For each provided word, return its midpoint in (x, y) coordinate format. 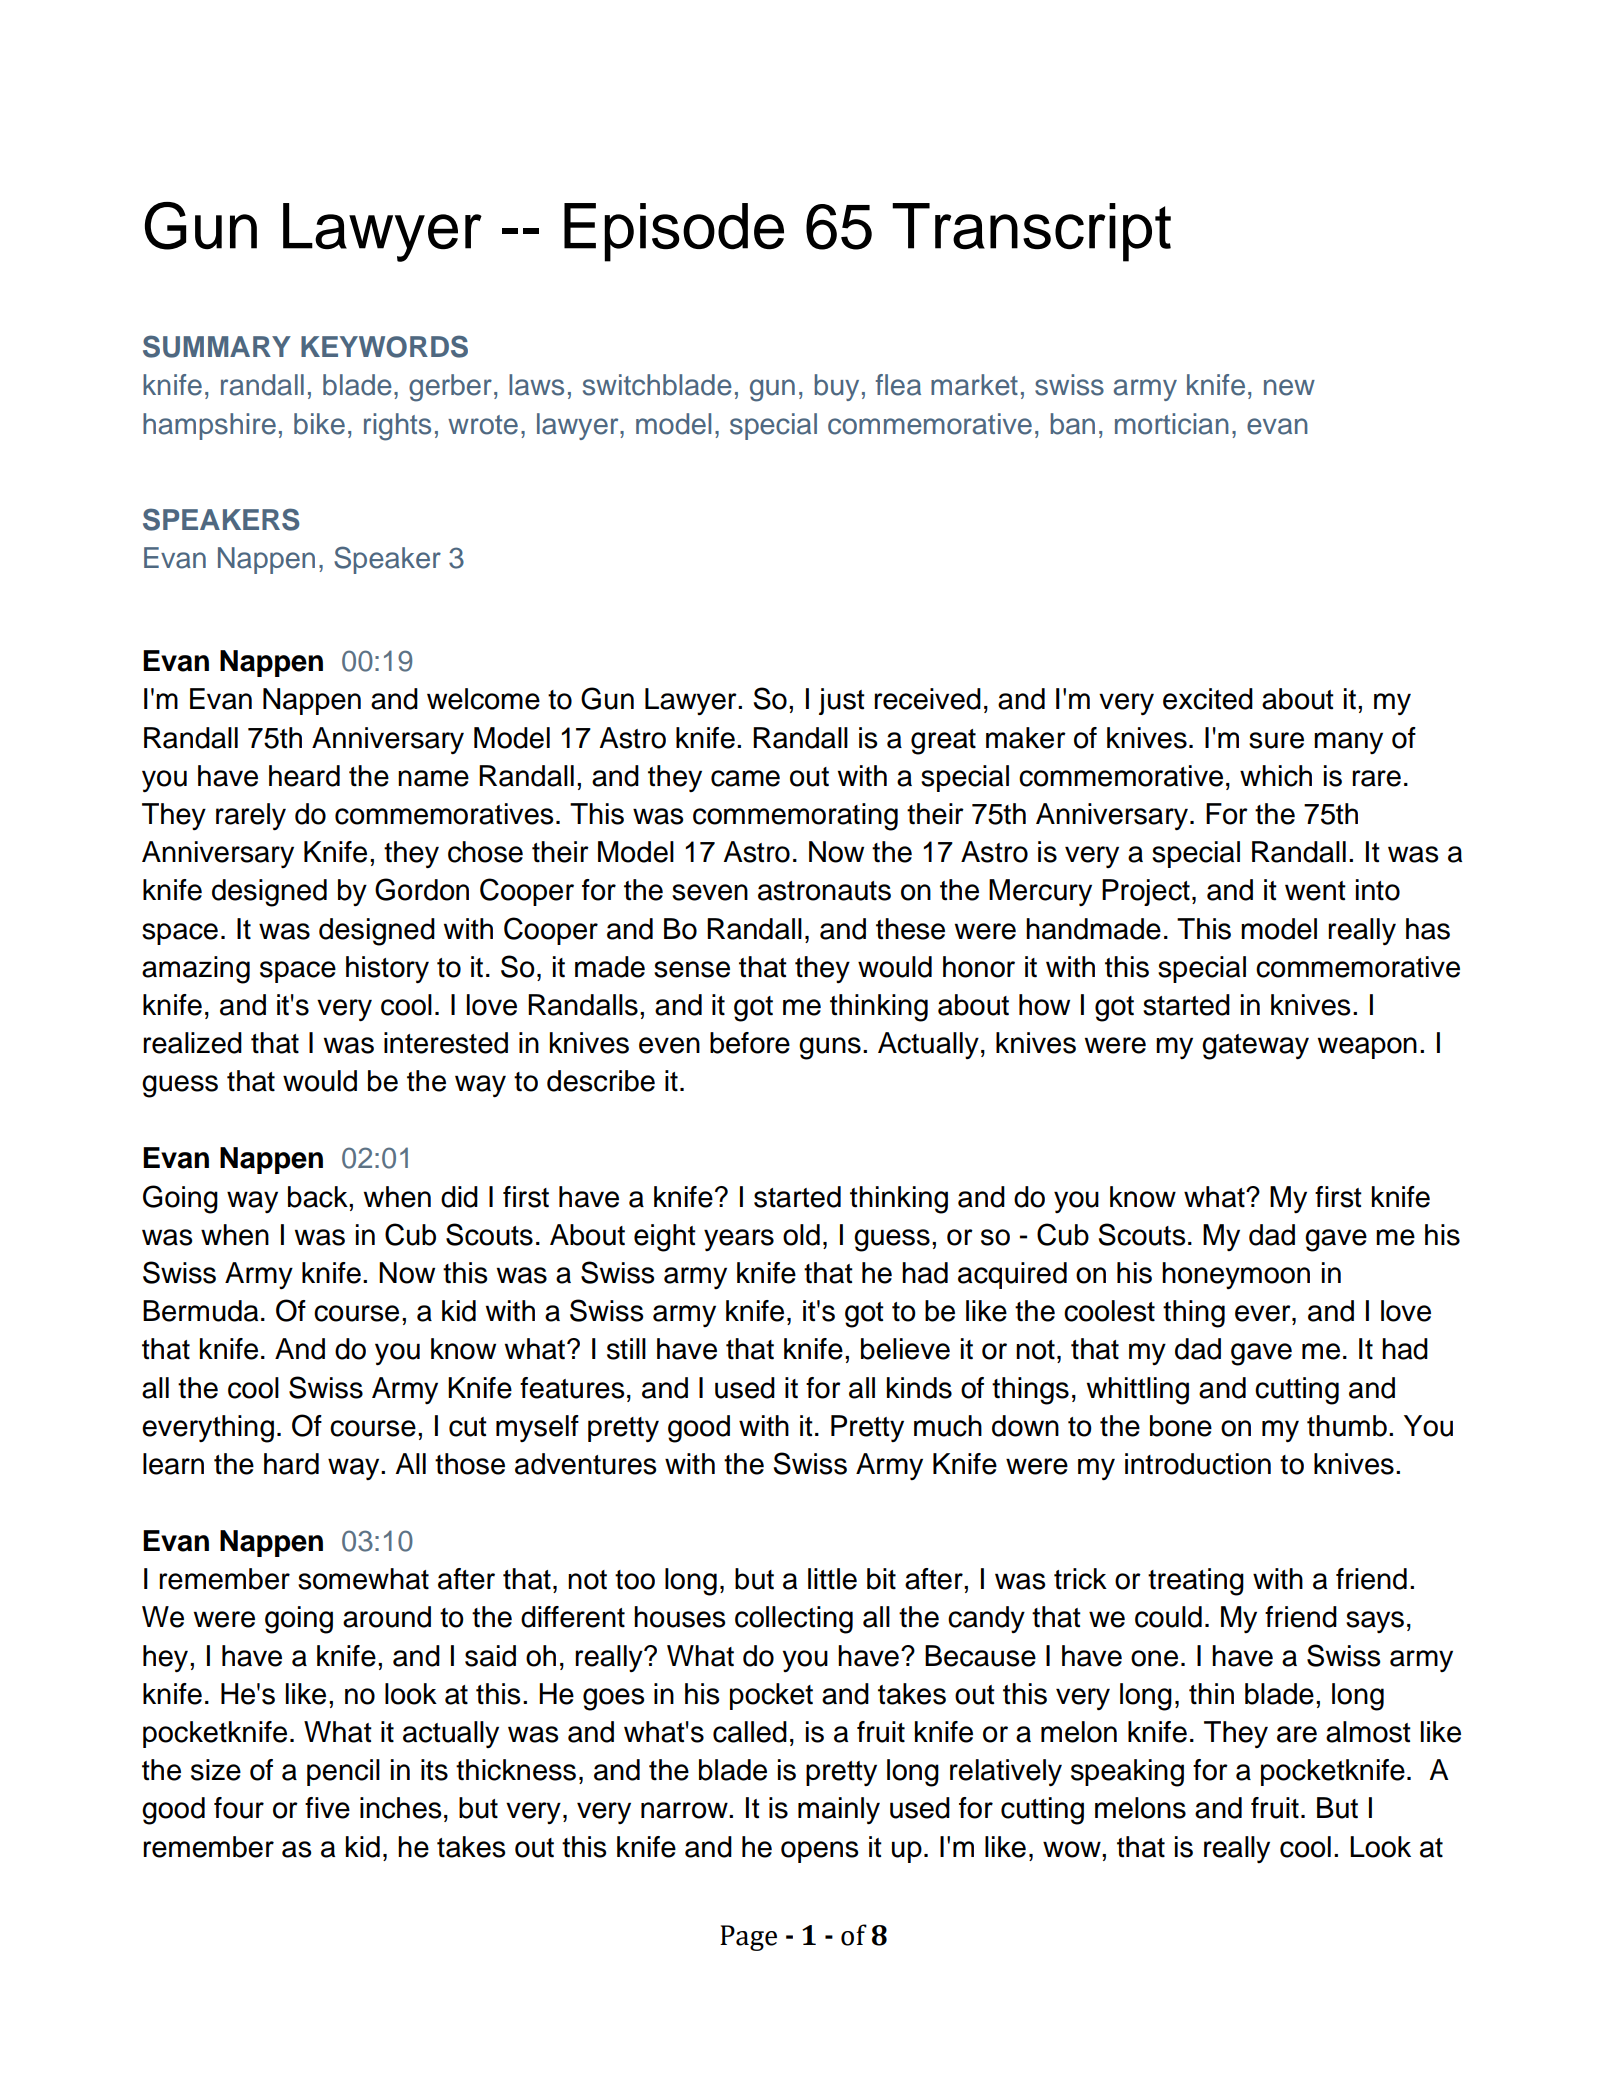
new (1289, 387)
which (1276, 776)
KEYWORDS (384, 346)
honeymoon (1236, 1275)
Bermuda (200, 1311)
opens (820, 1852)
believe (905, 1349)
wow (1073, 1849)
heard (304, 776)
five (327, 1808)
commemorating (795, 817)
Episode (674, 232)
